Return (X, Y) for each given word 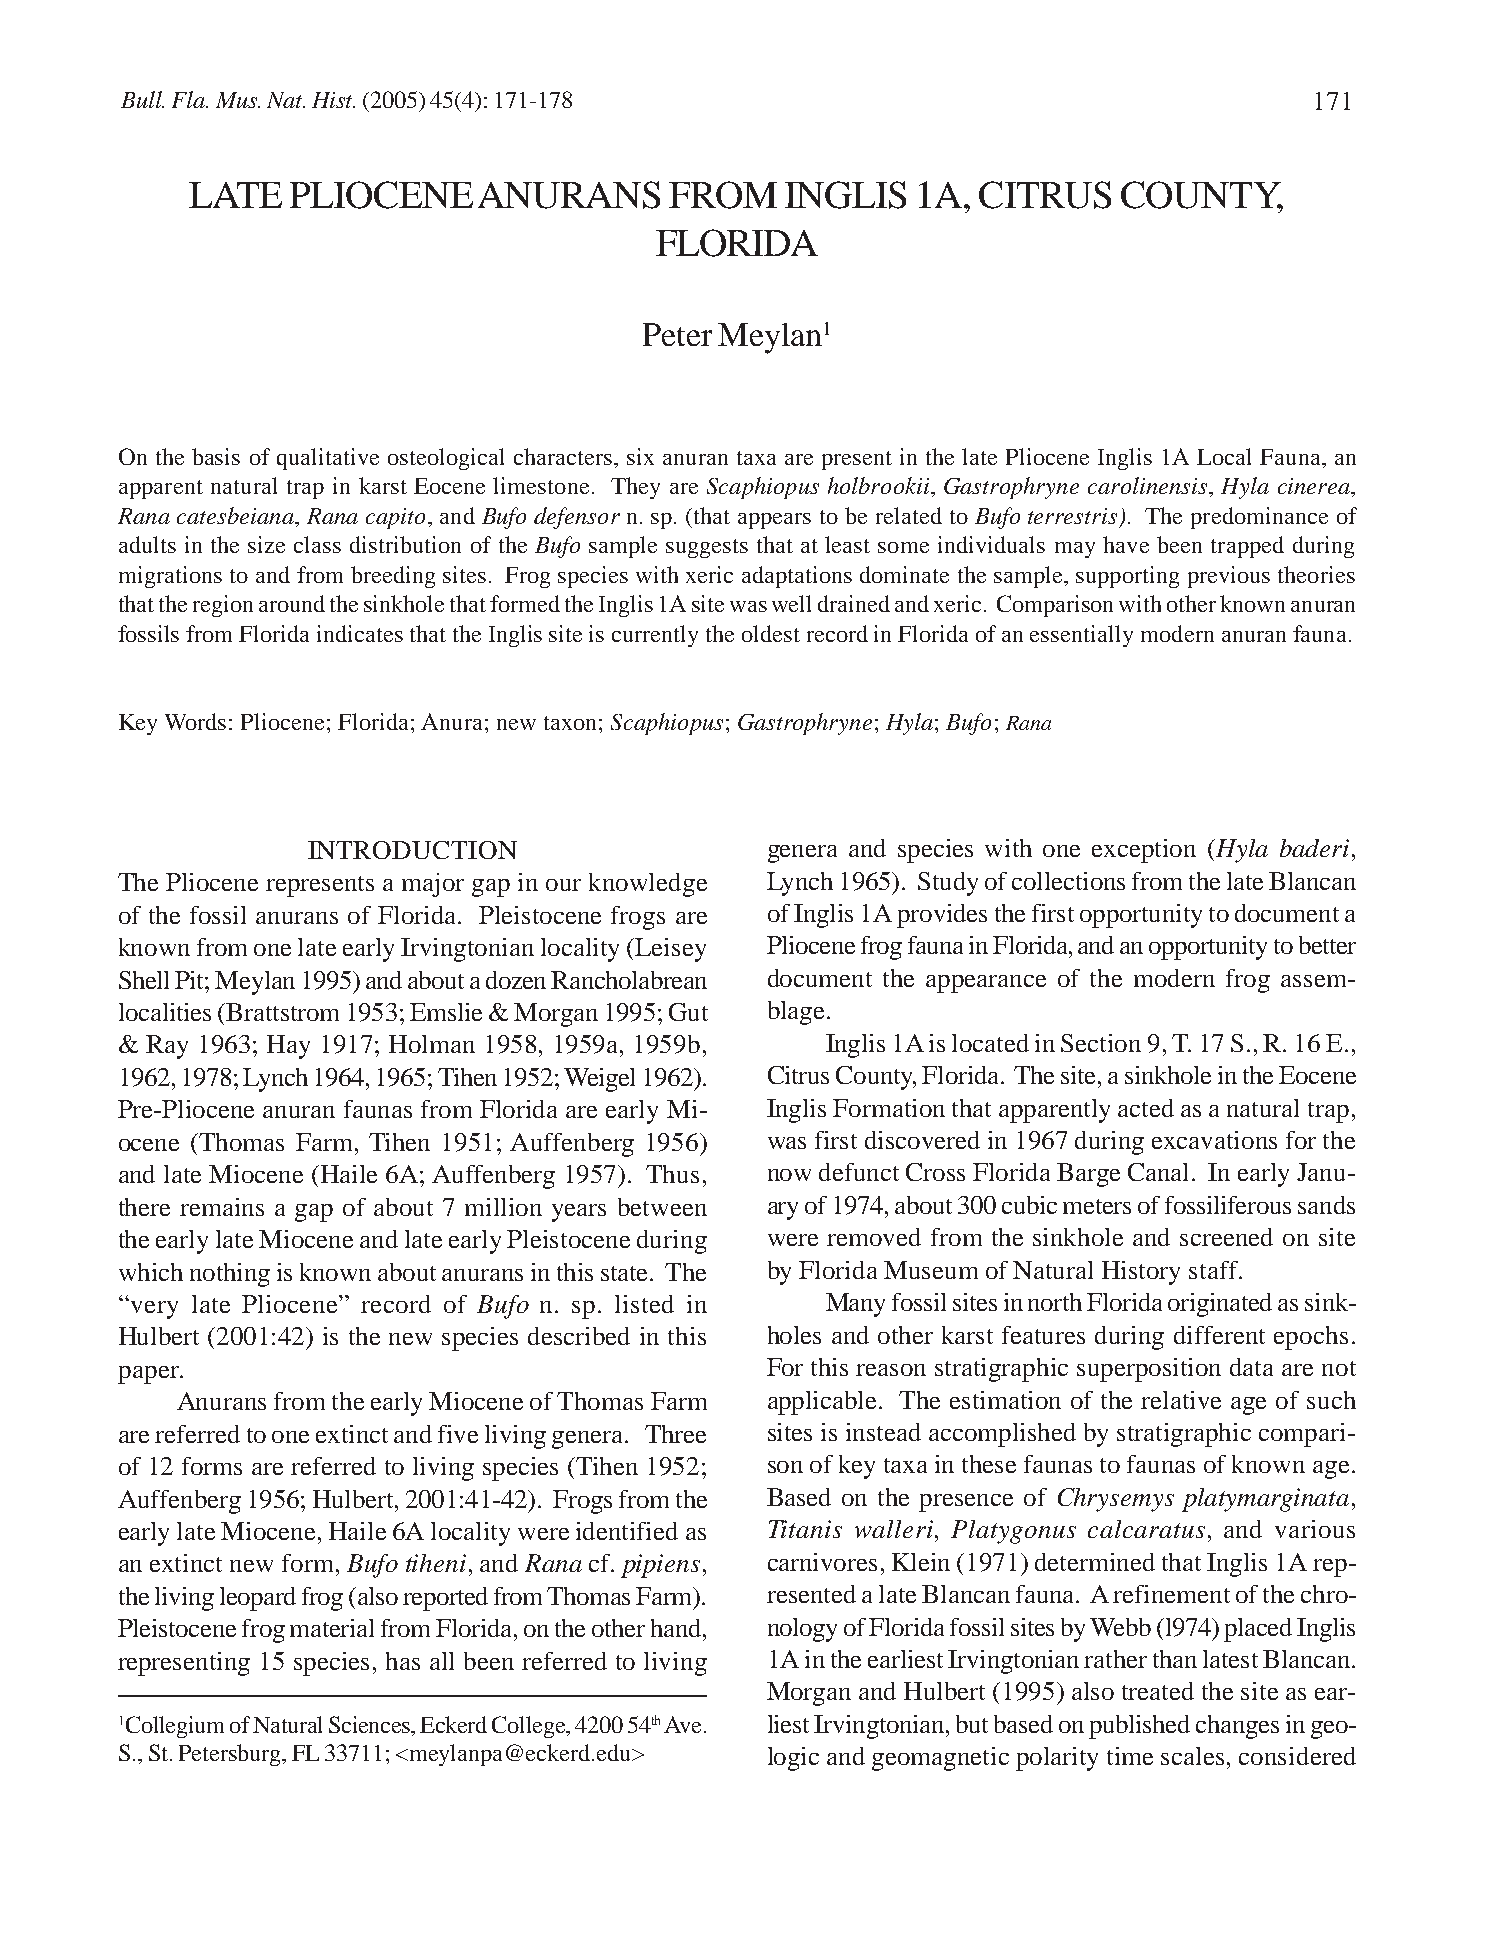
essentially (1081, 636)
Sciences (370, 1724)
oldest (771, 633)
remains (222, 1207)
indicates (360, 633)
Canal (1160, 1172)
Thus (672, 1174)
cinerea (1315, 486)
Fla (190, 99)
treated (1158, 1691)
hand (676, 1628)
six (640, 456)
